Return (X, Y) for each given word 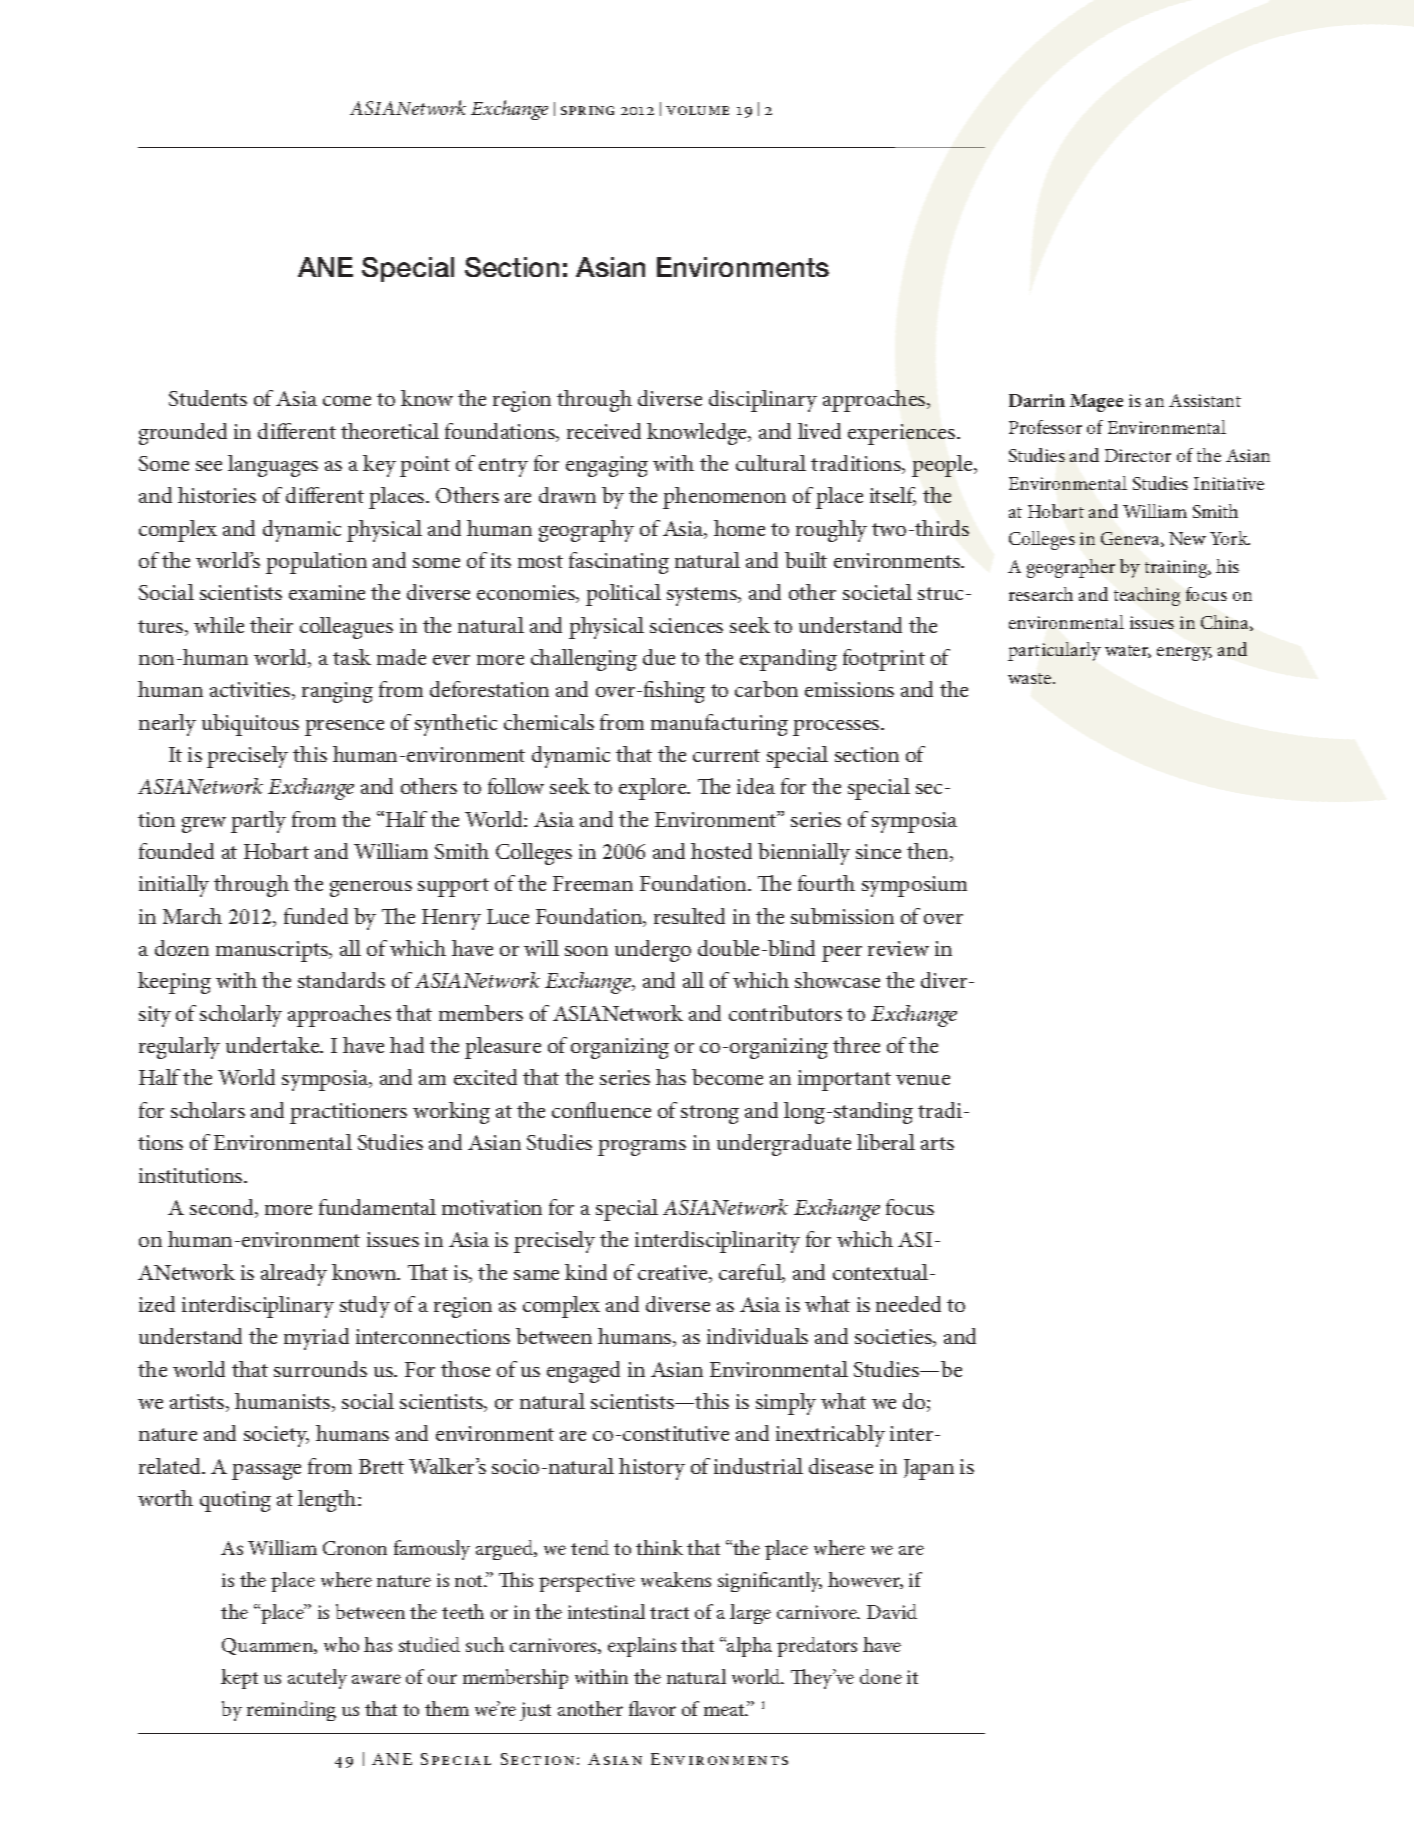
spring (587, 110)
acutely (317, 1679)
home (739, 528)
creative (674, 1274)
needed (908, 1304)
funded (316, 916)
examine (327, 592)
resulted (689, 916)
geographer (1071, 568)
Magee (1096, 403)
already (294, 1275)
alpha (748, 1647)
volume (697, 110)
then (929, 852)
